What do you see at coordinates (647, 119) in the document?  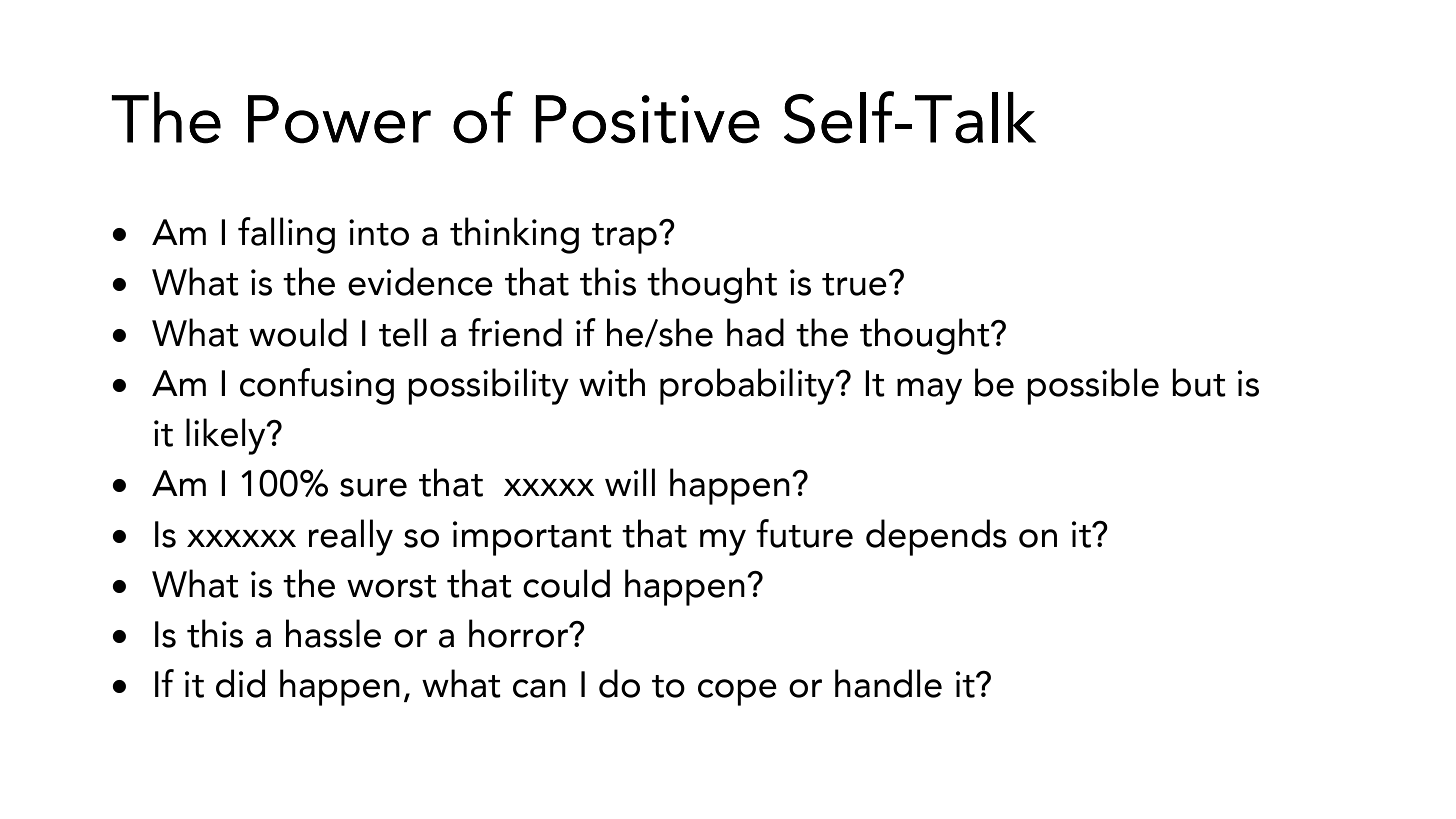 I see `Positive` at bounding box center [647, 119].
